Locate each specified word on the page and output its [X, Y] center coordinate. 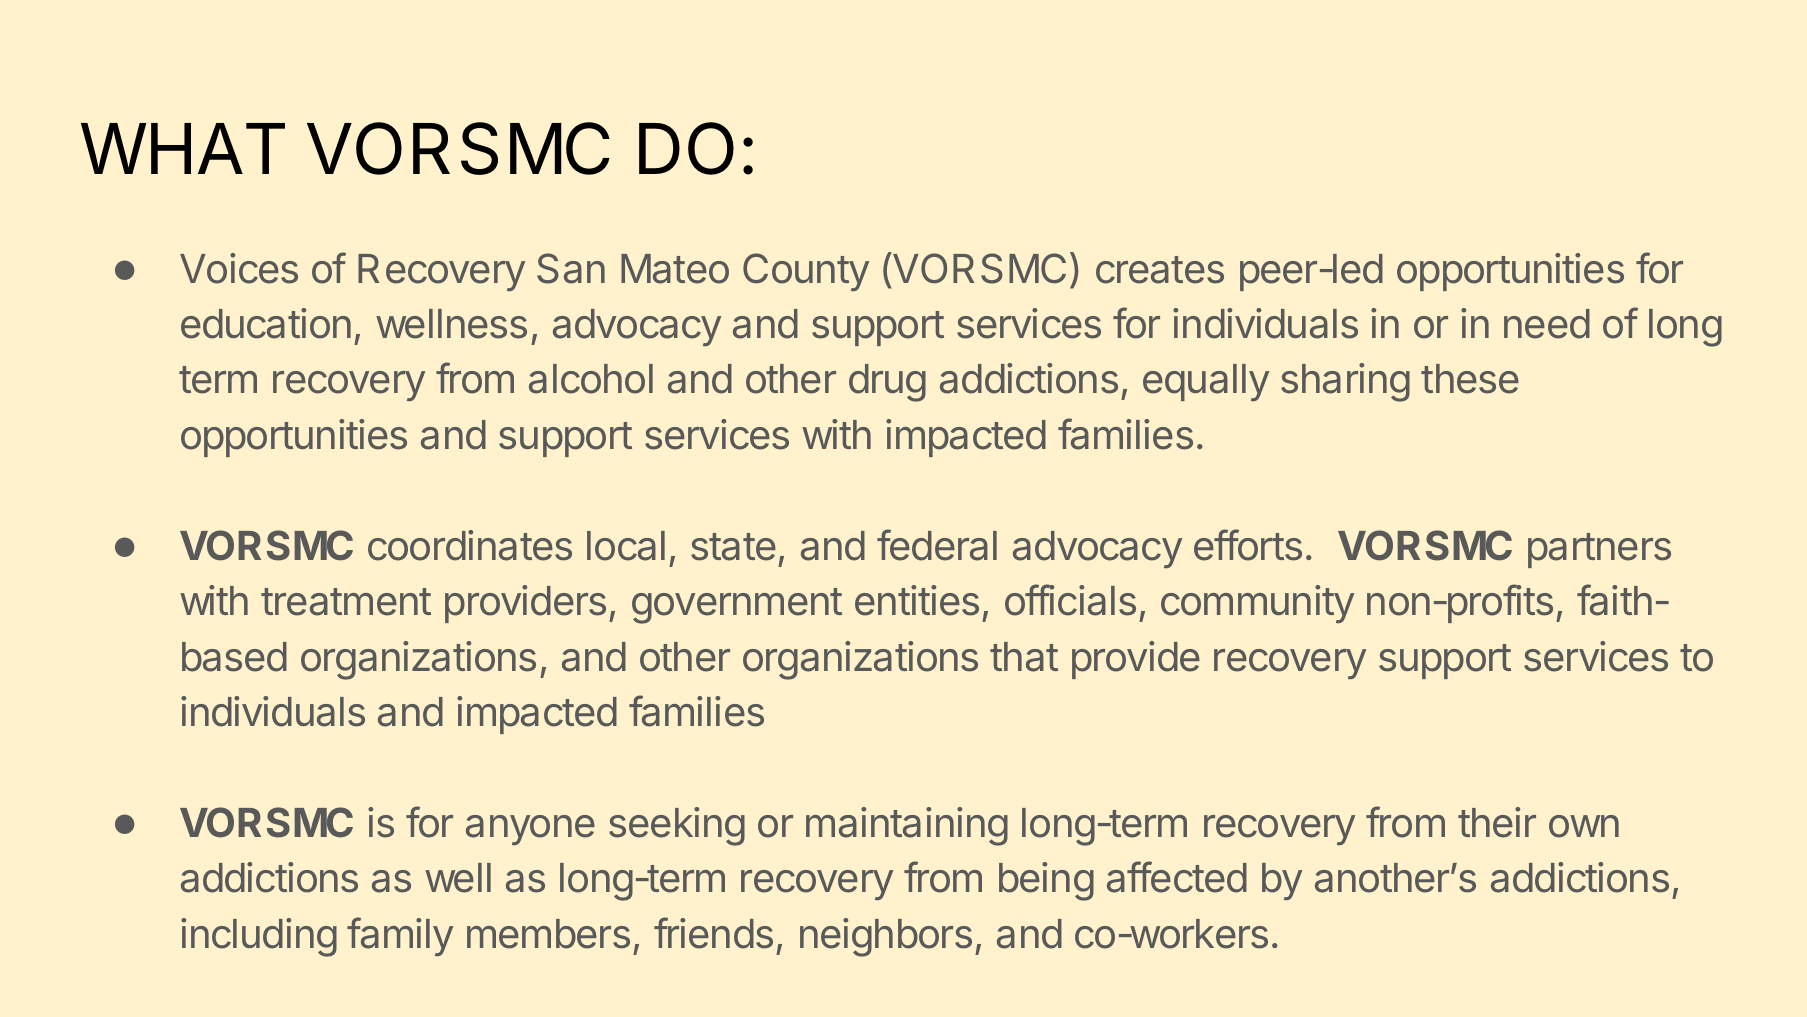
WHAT [183, 148]
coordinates [470, 545]
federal [937, 545]
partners [1599, 550]
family [400, 936]
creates [1160, 270]
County [806, 272]
